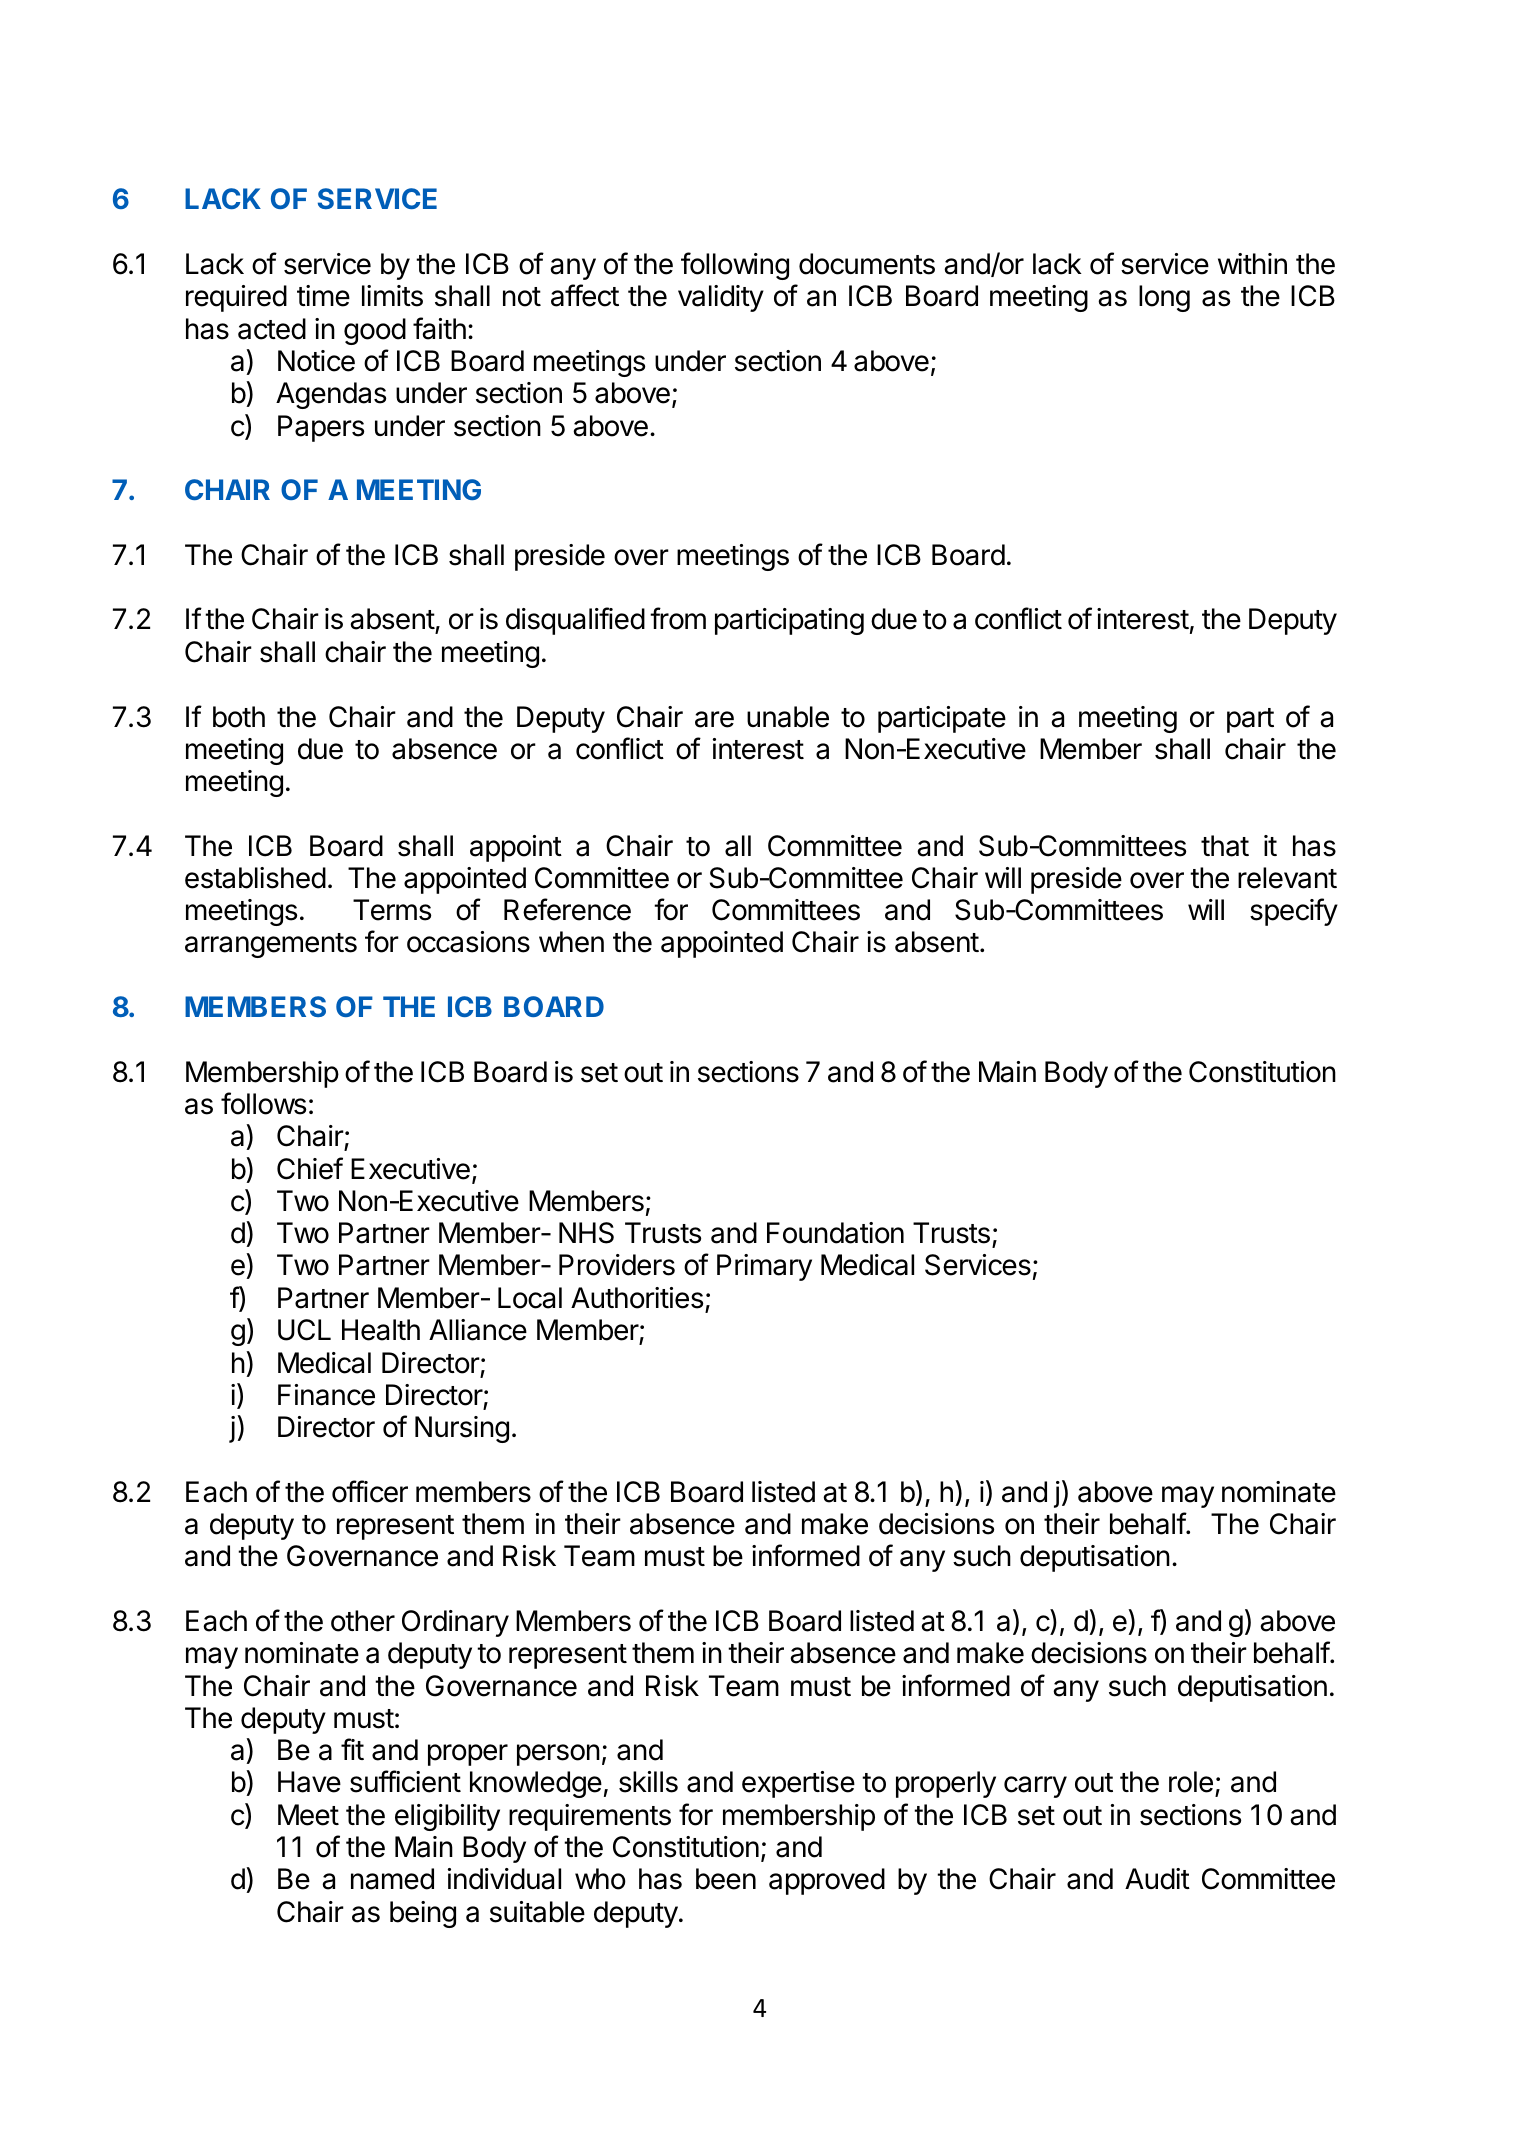 The image size is (1520, 2150). What do you see at coordinates (764, 1267) in the screenshot?
I see `Primary` at bounding box center [764, 1267].
